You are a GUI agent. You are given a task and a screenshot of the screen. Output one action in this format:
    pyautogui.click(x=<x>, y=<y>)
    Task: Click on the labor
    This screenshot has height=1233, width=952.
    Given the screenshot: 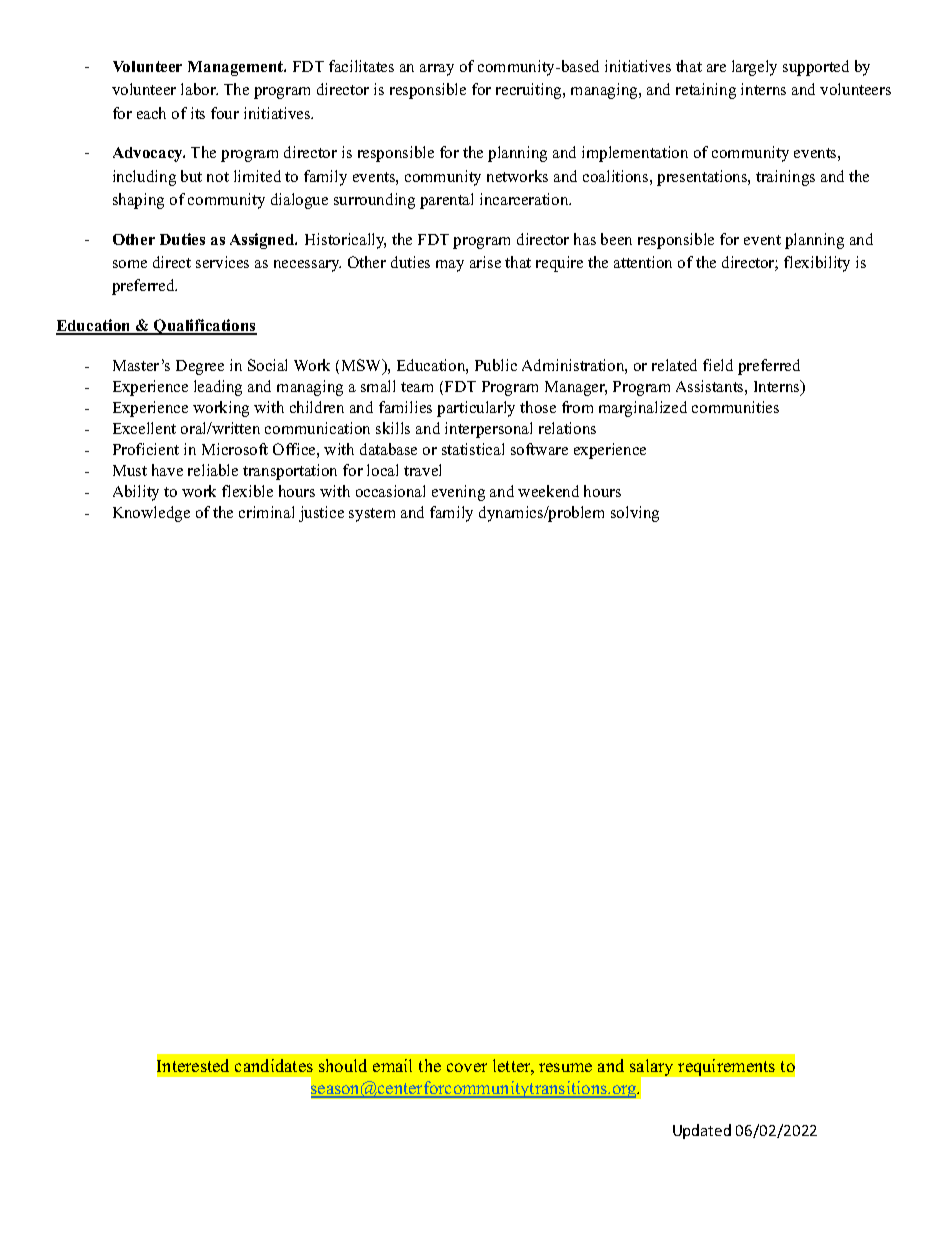 What is the action you would take?
    pyautogui.click(x=199, y=89)
